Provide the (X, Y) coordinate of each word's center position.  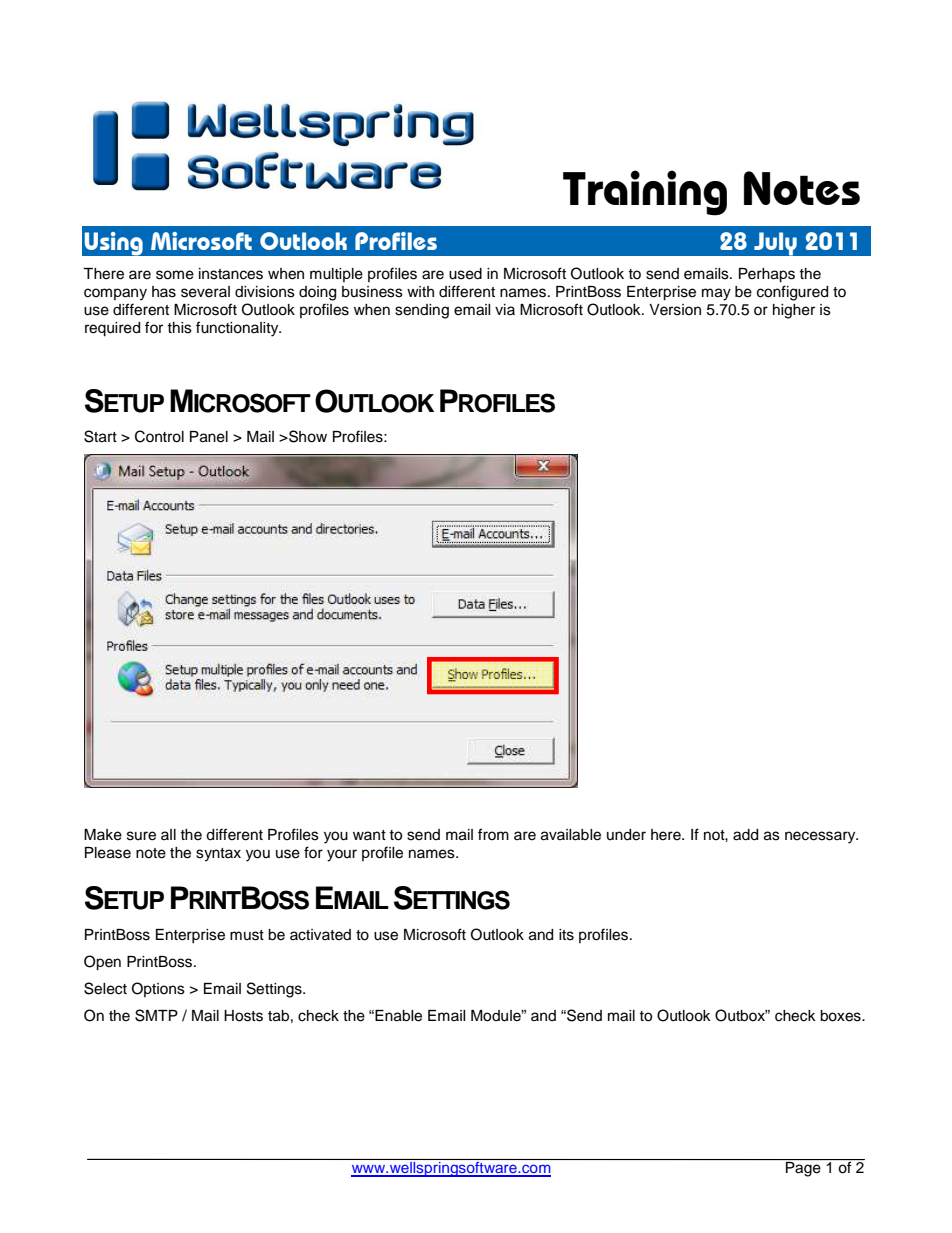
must (247, 935)
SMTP (156, 1015)
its (566, 935)
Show (307, 436)
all (168, 834)
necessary (821, 837)
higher (794, 311)
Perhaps (767, 275)
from (493, 834)
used (465, 274)
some (175, 275)
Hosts (243, 1016)
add (745, 835)
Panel (209, 437)
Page (803, 1169)
